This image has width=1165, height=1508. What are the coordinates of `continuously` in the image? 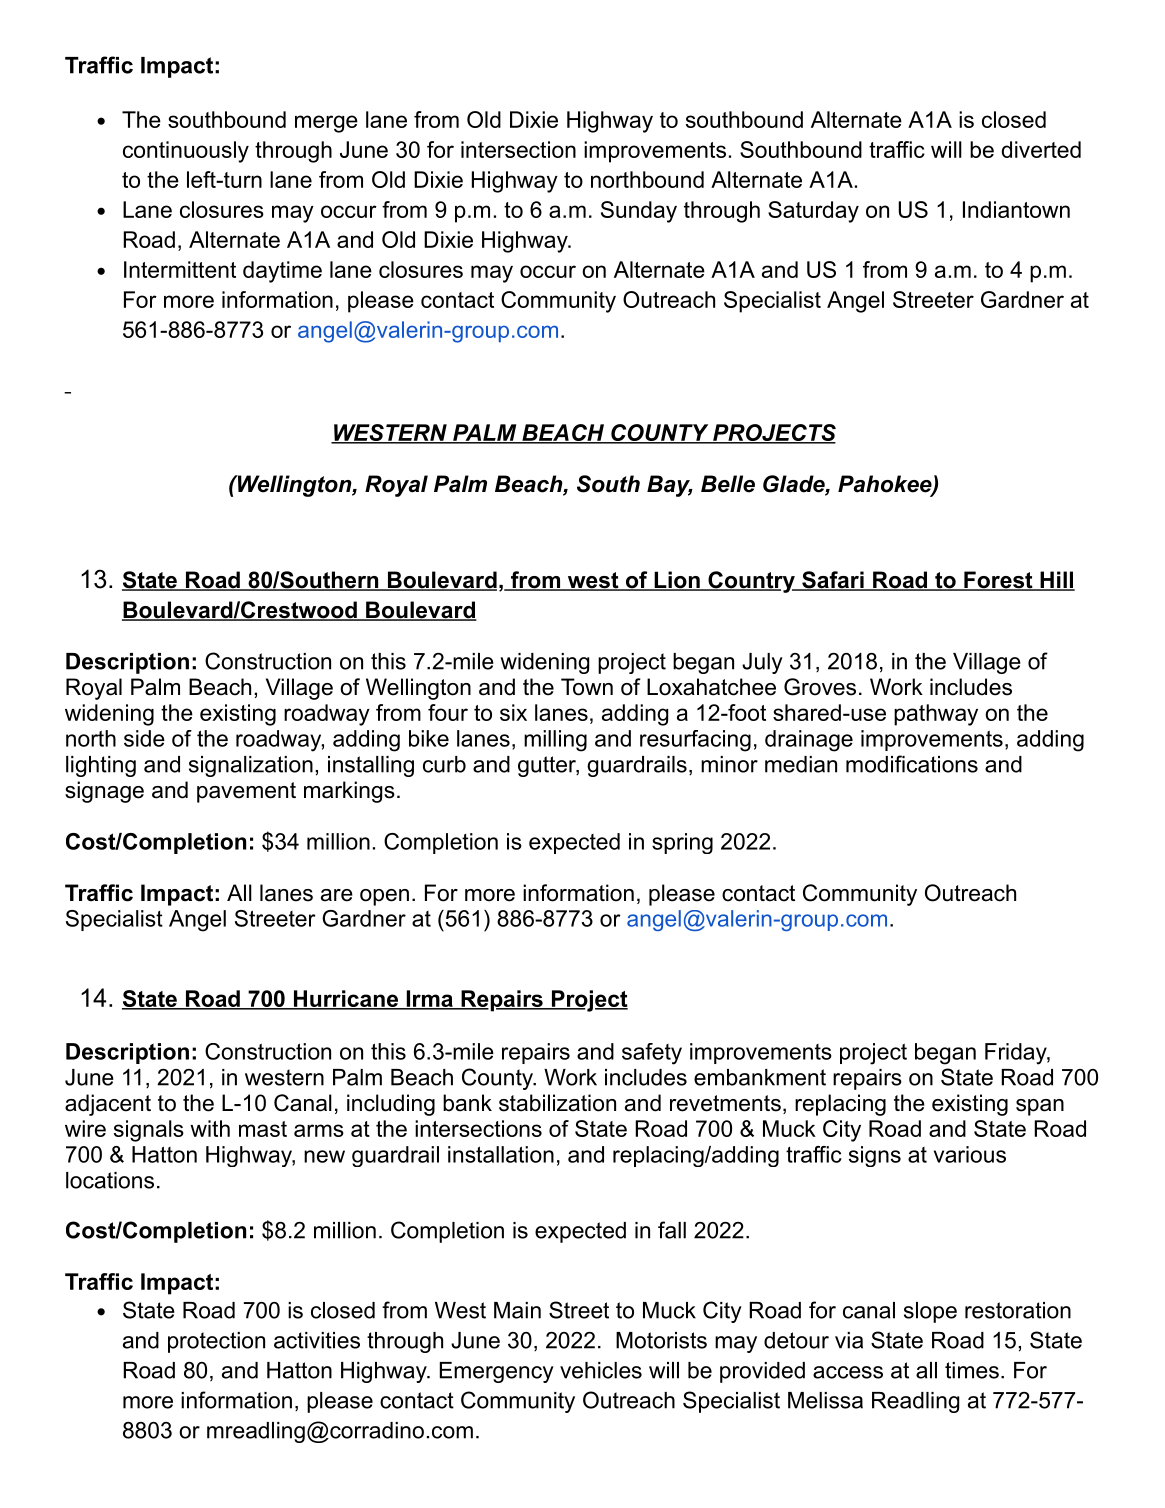 It's located at (186, 152).
